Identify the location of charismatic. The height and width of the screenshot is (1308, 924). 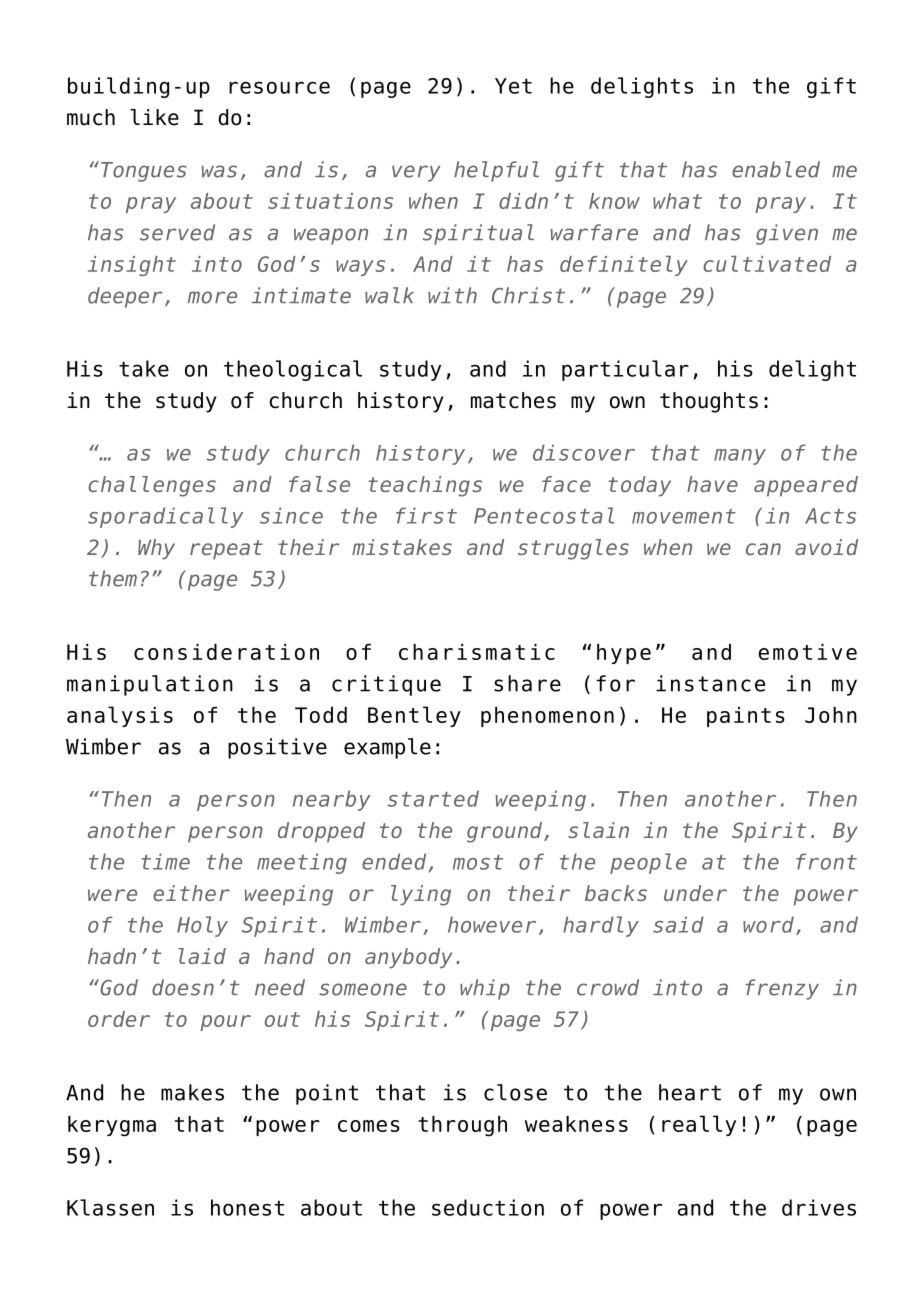
(477, 652).
